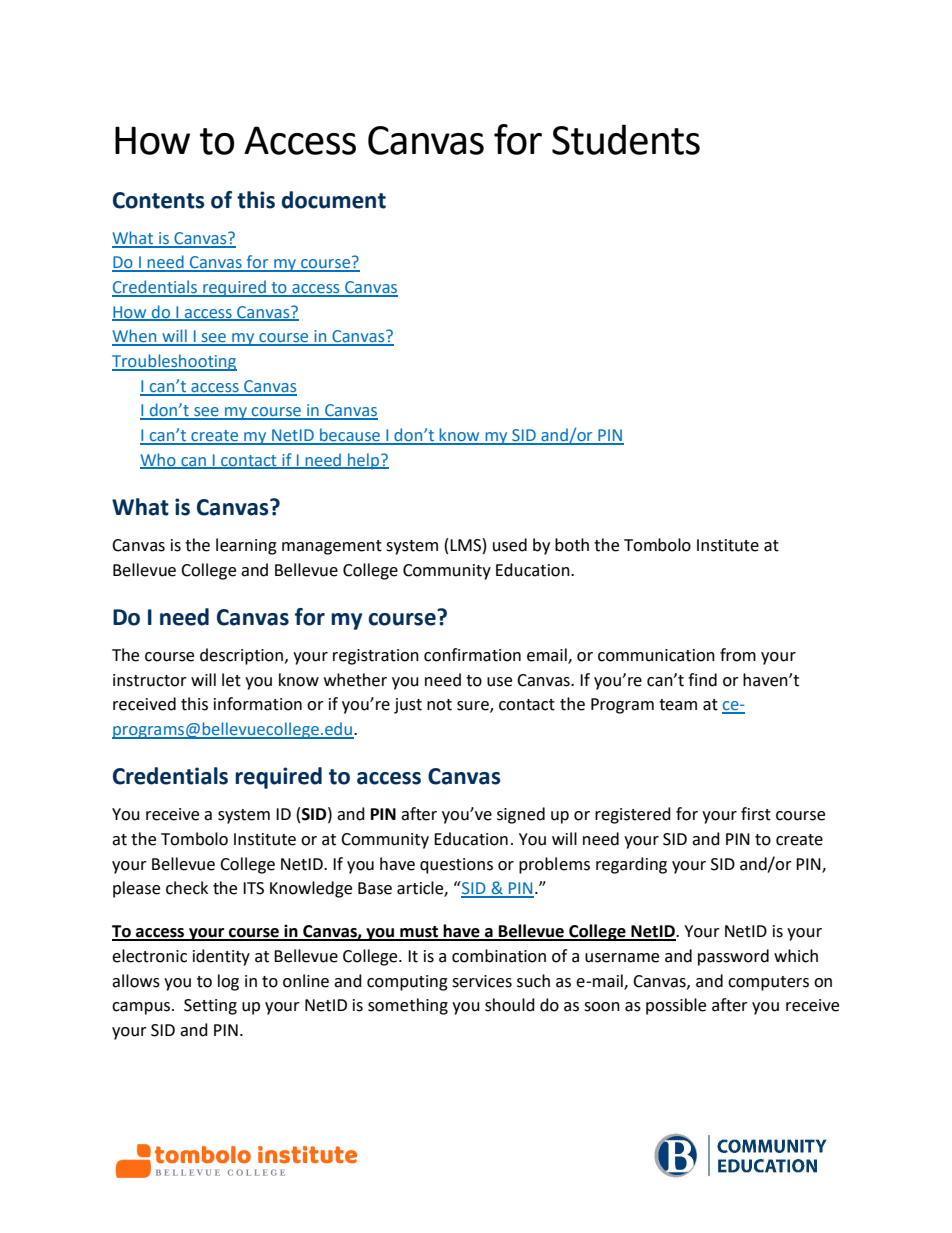 The height and width of the screenshot is (1233, 952). Describe the element at coordinates (334, 200) in the screenshot. I see `document` at that location.
